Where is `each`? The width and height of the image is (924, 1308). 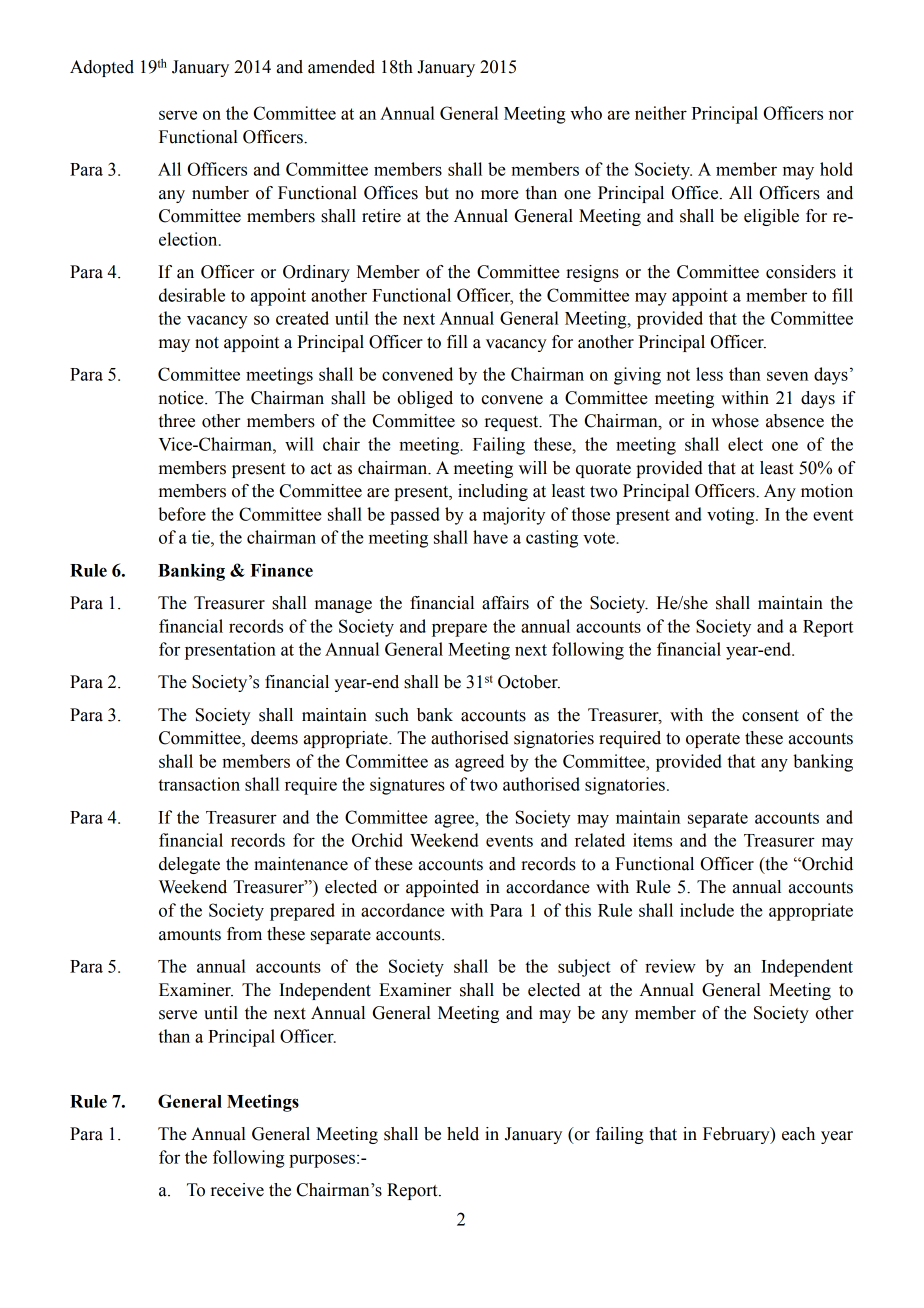 each is located at coordinates (798, 1134).
